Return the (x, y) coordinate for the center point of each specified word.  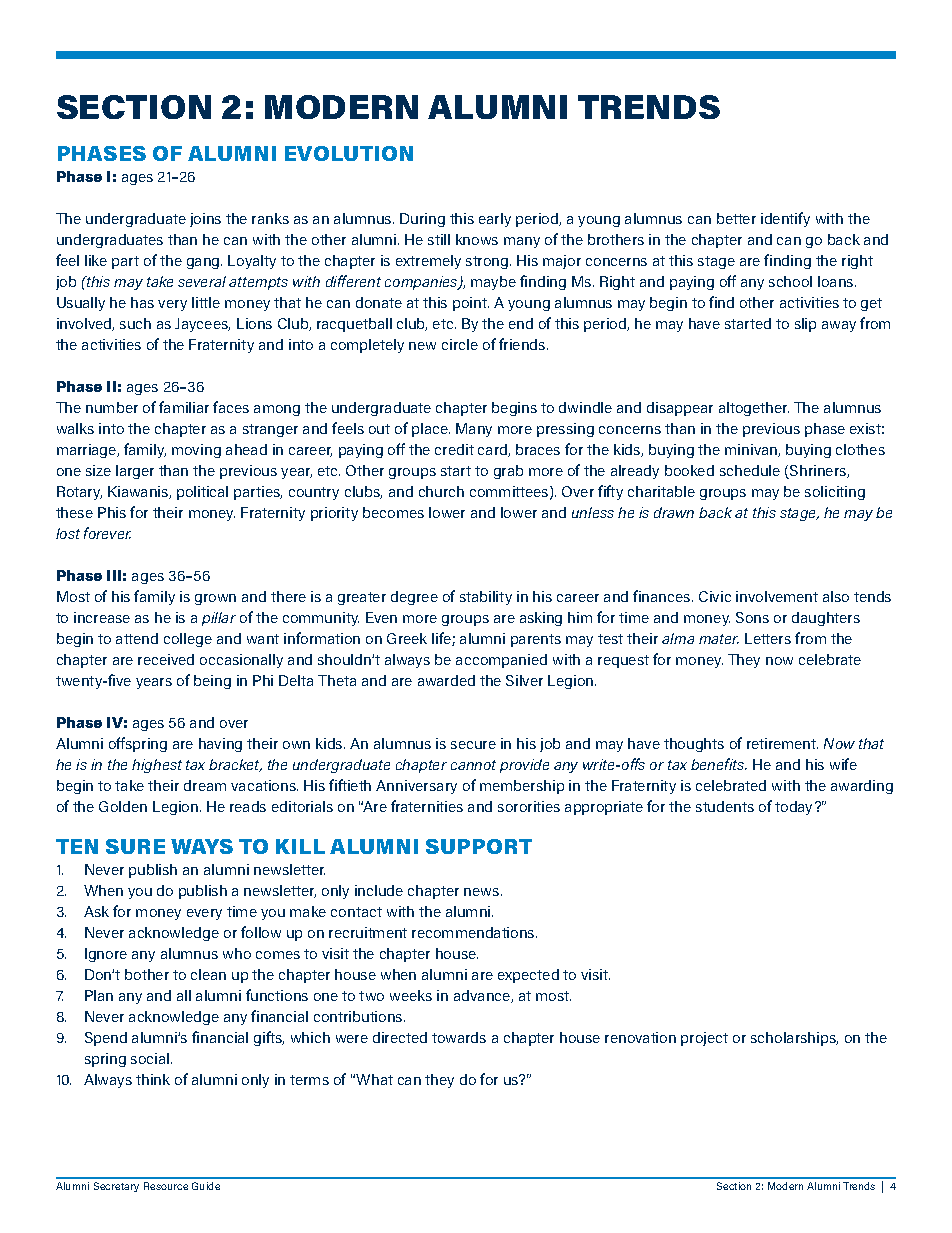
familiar (184, 407)
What (374, 1079)
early (495, 220)
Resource (166, 1186)
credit (454, 449)
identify (785, 219)
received (166, 659)
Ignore (106, 955)
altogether (754, 409)
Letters (768, 638)
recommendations (474, 932)
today (795, 808)
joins (205, 220)
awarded (446, 680)
